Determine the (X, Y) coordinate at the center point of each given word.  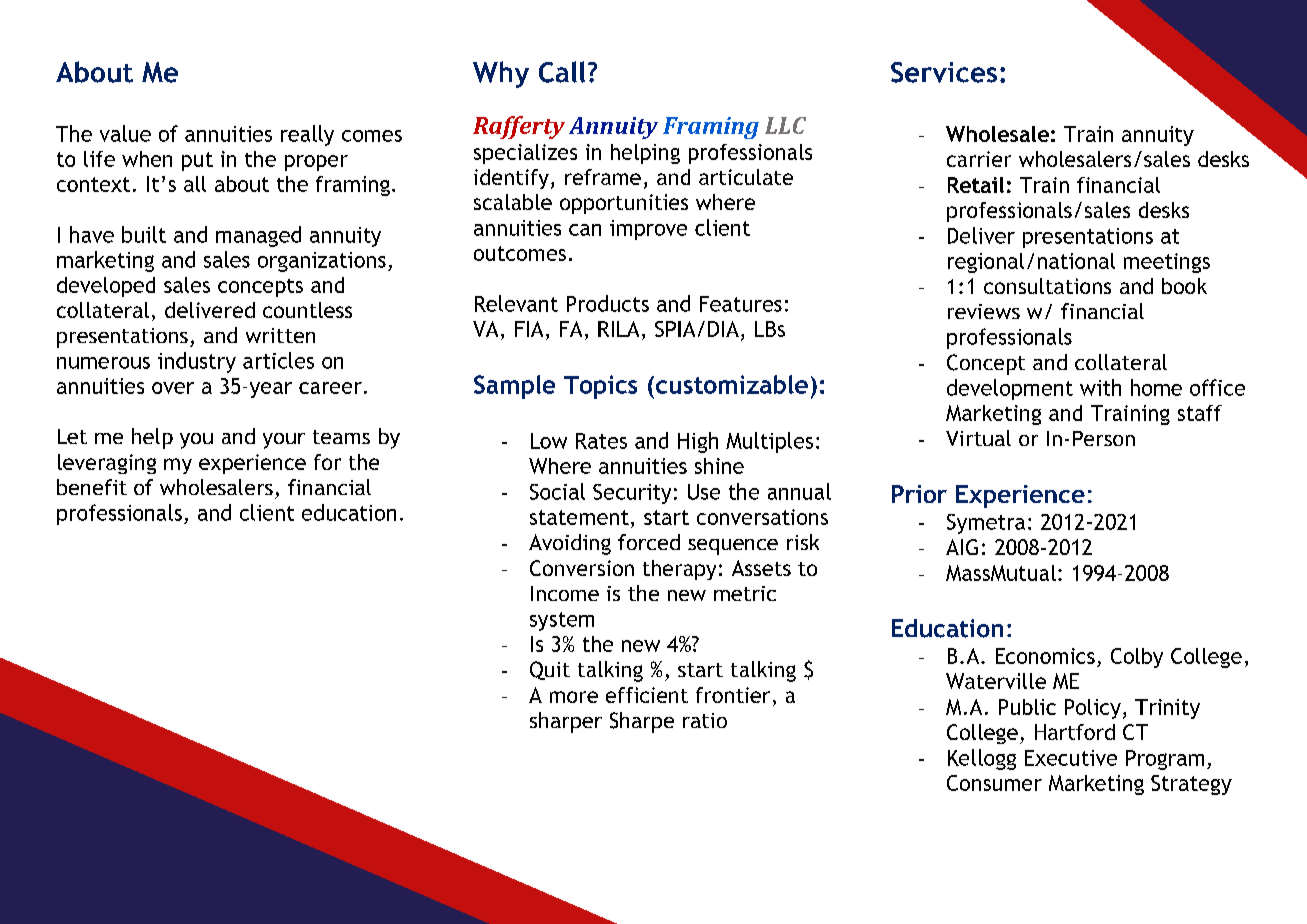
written (280, 335)
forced (649, 542)
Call (562, 72)
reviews (984, 311)
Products (608, 303)
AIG (962, 547)
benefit (92, 487)
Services (944, 72)
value (125, 133)
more (574, 697)
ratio (705, 720)
